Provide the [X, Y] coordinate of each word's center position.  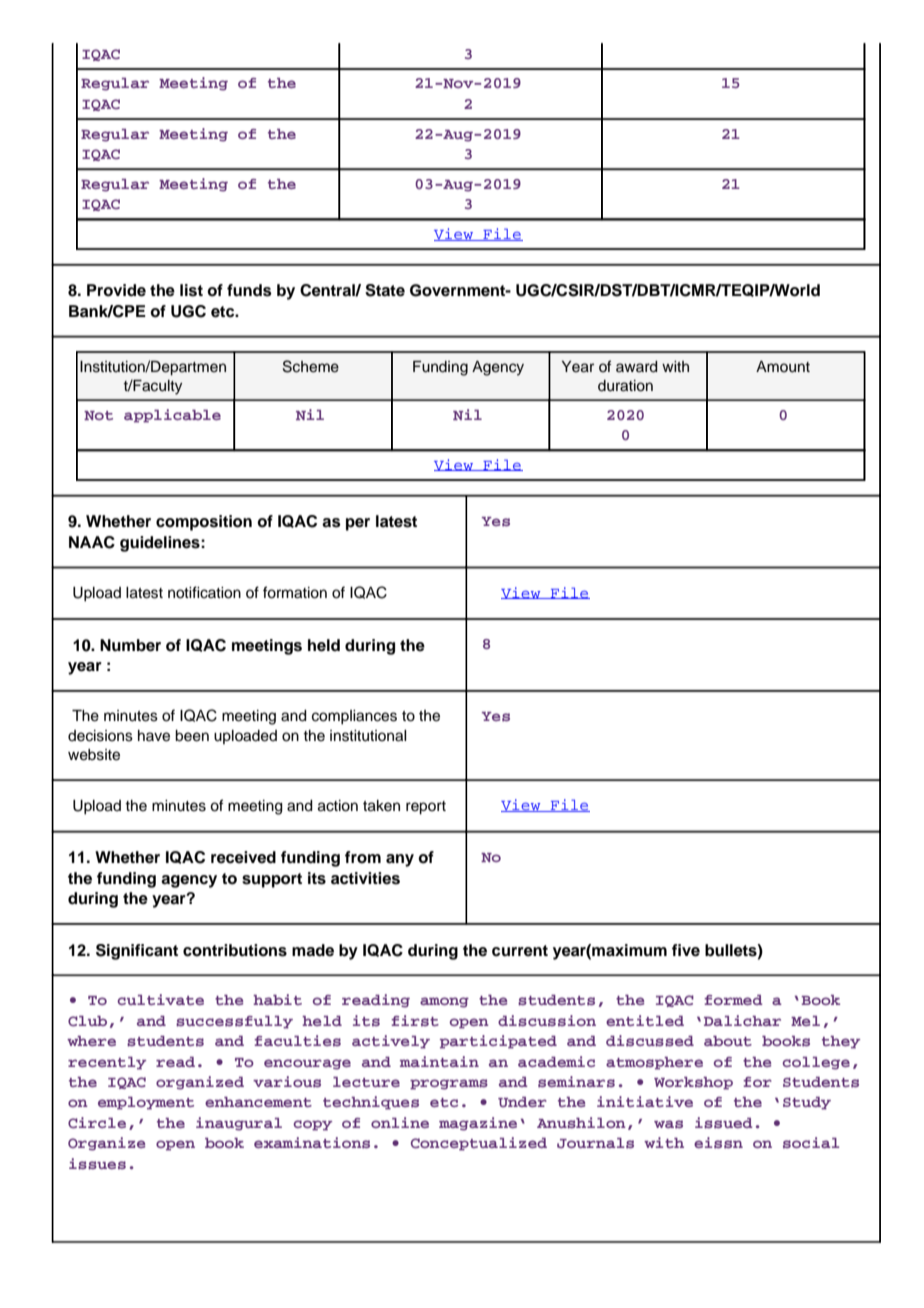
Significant [137, 952]
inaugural [239, 1124]
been [192, 736]
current [520, 951]
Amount [783, 367]
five [686, 950]
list [191, 290]
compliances [354, 717]
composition [204, 523]
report [426, 808]
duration [625, 386]
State [385, 290]
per [358, 524]
